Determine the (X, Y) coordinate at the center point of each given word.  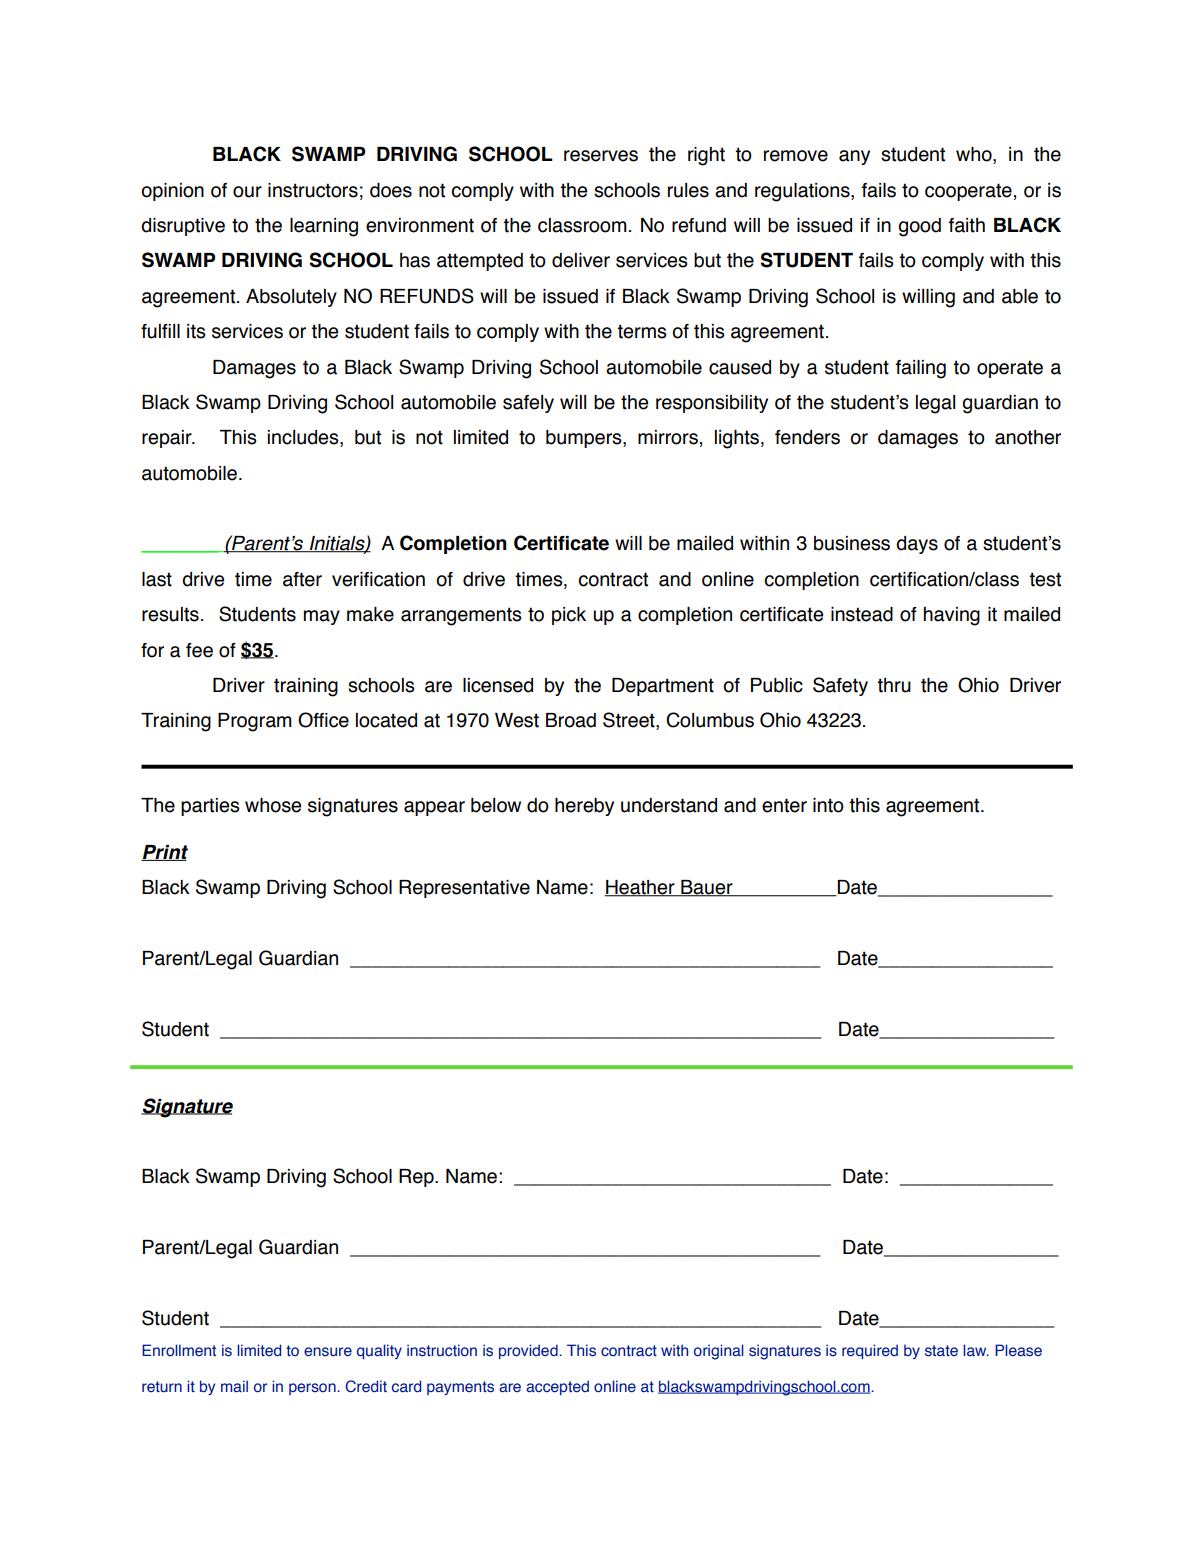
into (828, 805)
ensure (328, 1352)
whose (273, 805)
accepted (557, 1387)
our (247, 192)
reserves (601, 156)
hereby (584, 807)
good (920, 227)
